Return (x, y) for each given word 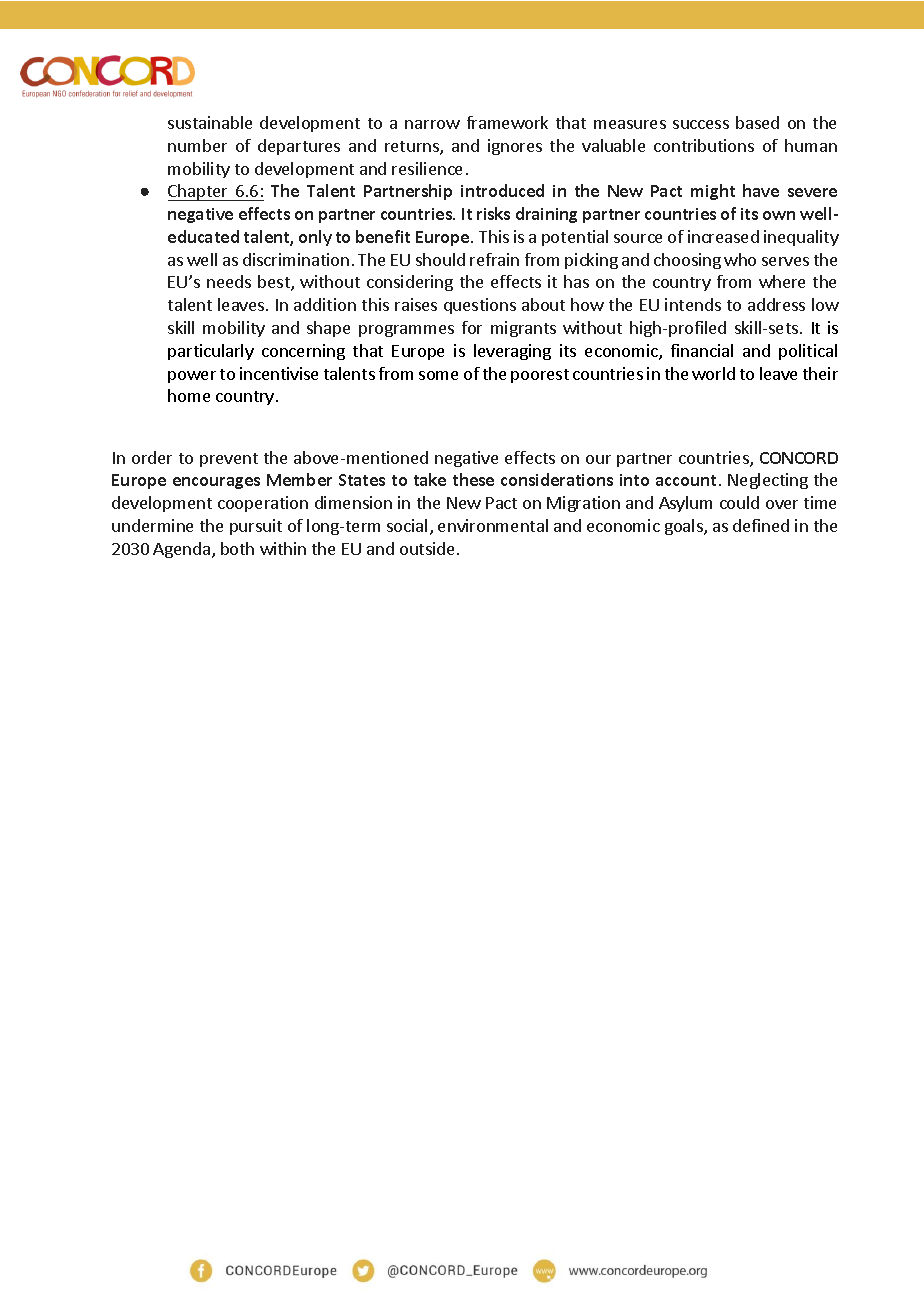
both (237, 548)
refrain (494, 259)
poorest (540, 376)
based (757, 122)
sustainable (210, 122)
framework (507, 122)
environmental (493, 525)
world (713, 373)
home (189, 395)
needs (229, 281)
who (740, 259)
